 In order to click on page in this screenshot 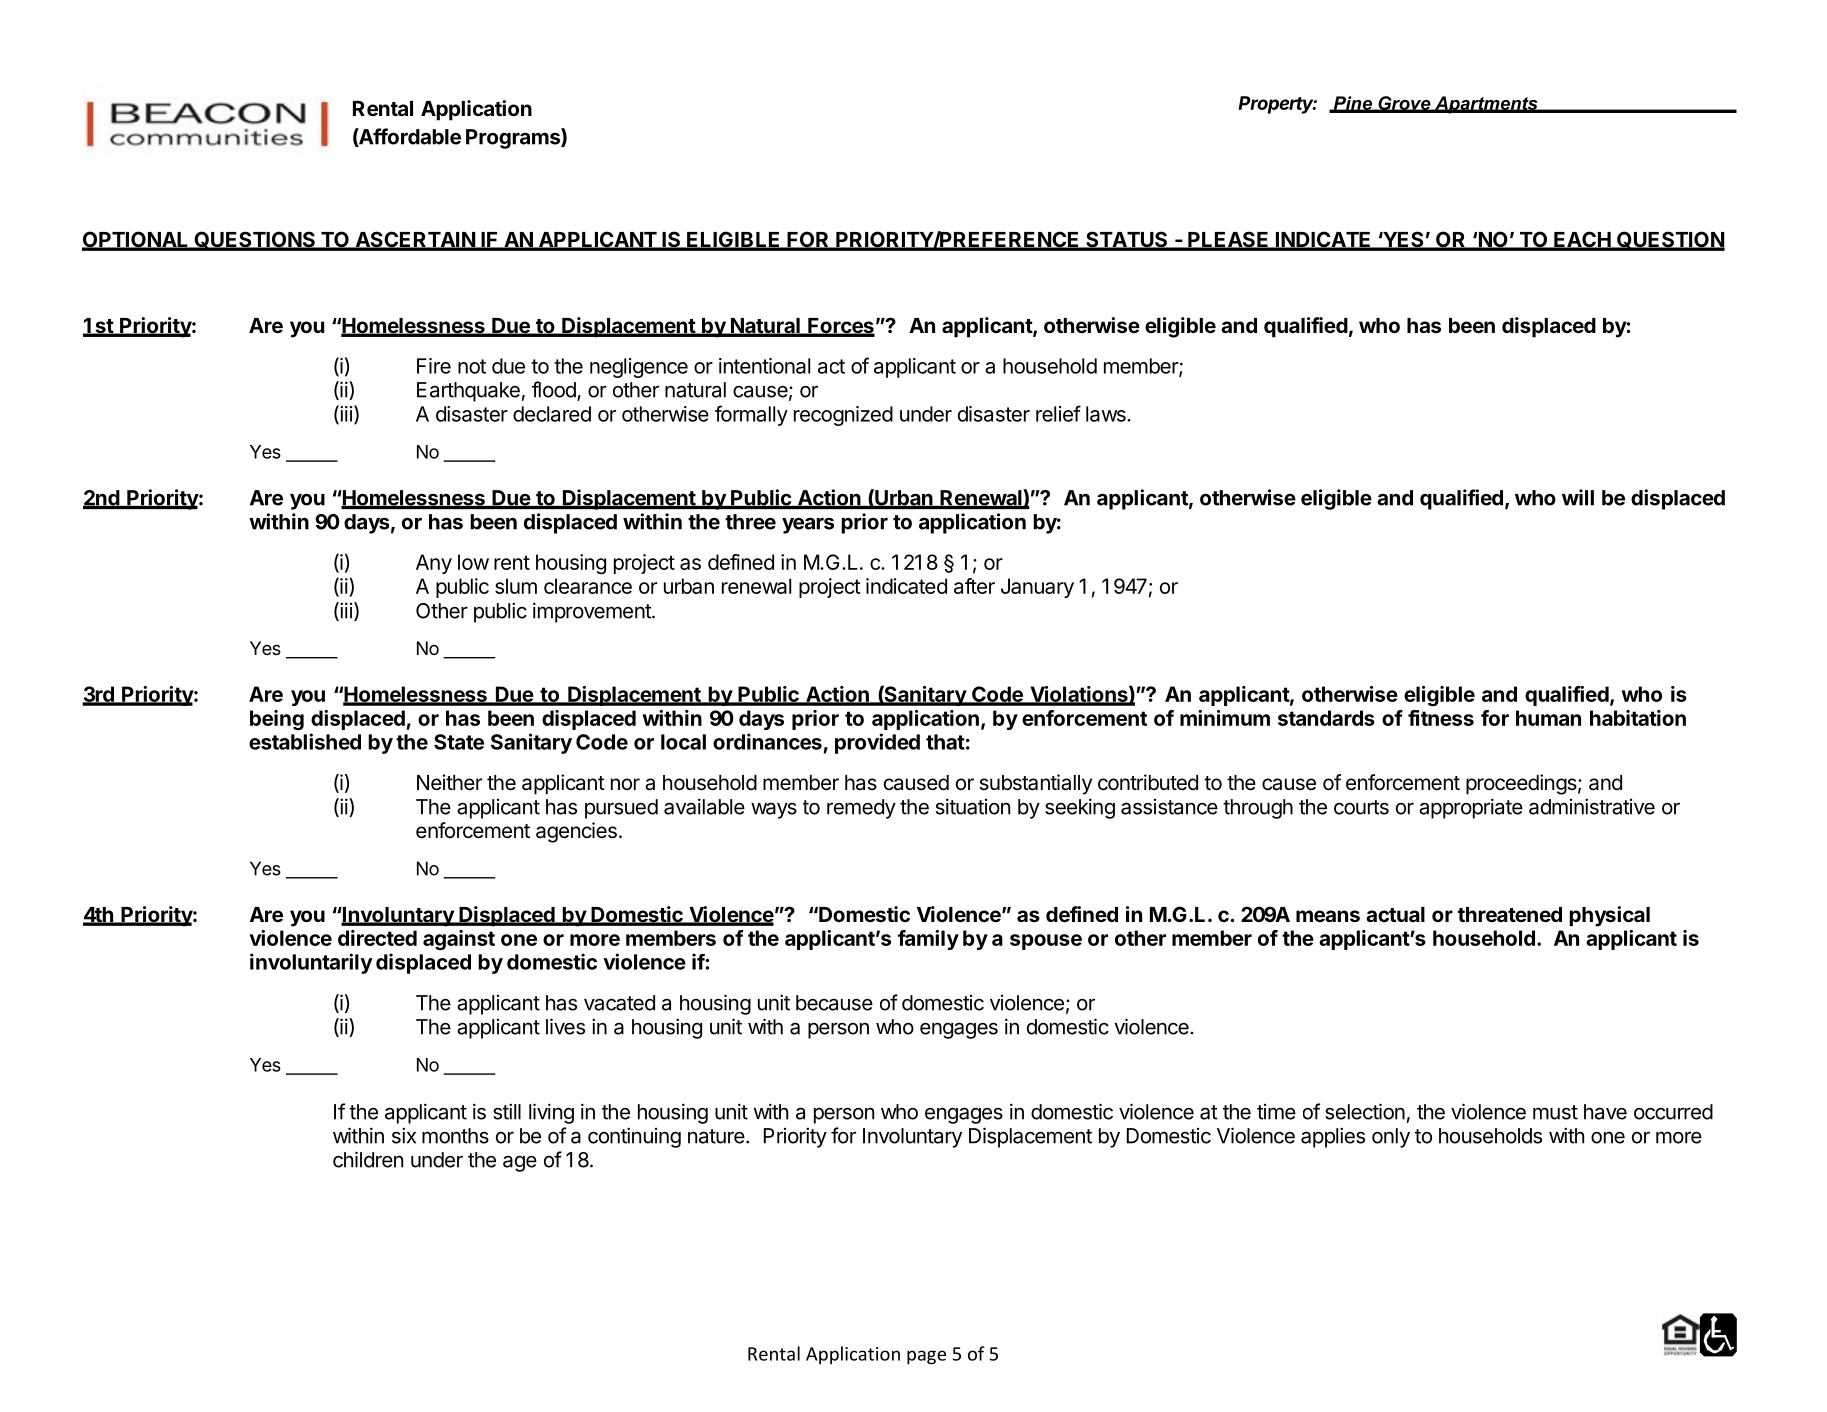, I will do `click(926, 1357)`.
